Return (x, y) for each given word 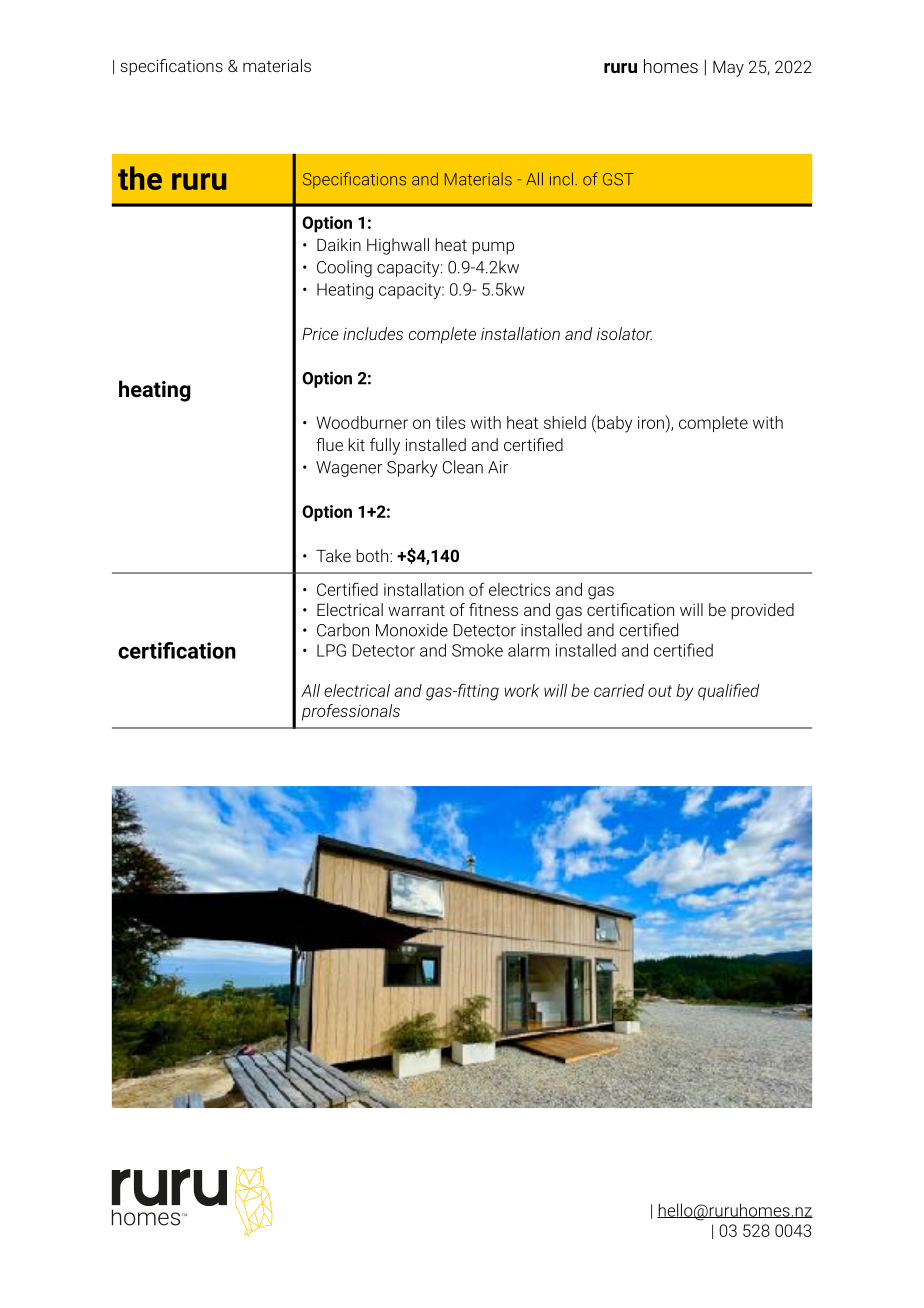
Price (320, 334)
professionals (351, 712)
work (521, 690)
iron (652, 422)
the (140, 178)
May (728, 69)
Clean (463, 467)
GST (618, 179)
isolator (624, 333)
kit (356, 444)
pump (493, 248)
